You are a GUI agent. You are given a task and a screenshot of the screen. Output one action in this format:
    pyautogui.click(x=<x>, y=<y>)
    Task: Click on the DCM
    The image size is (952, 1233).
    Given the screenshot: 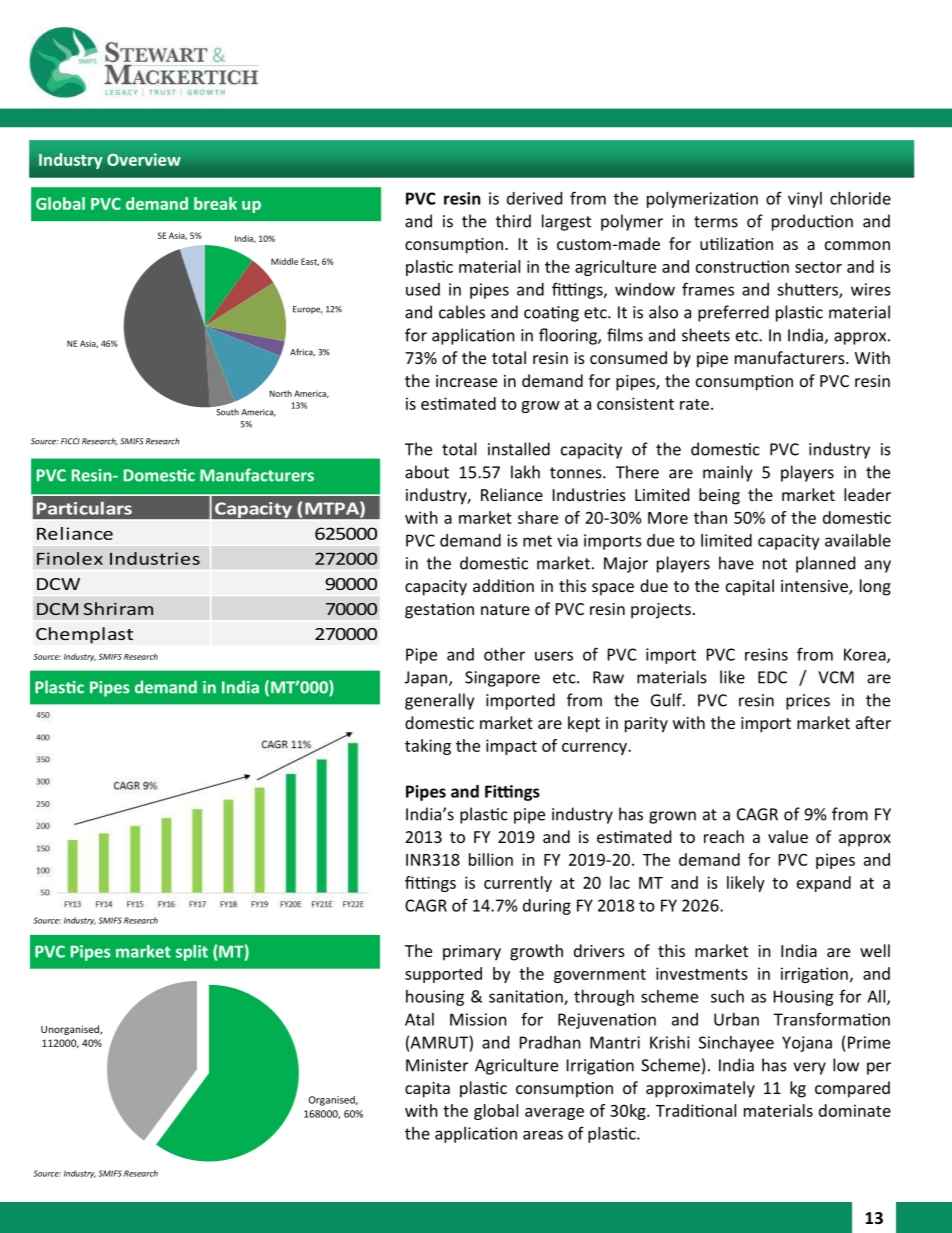 What is the action you would take?
    pyautogui.click(x=57, y=609)
